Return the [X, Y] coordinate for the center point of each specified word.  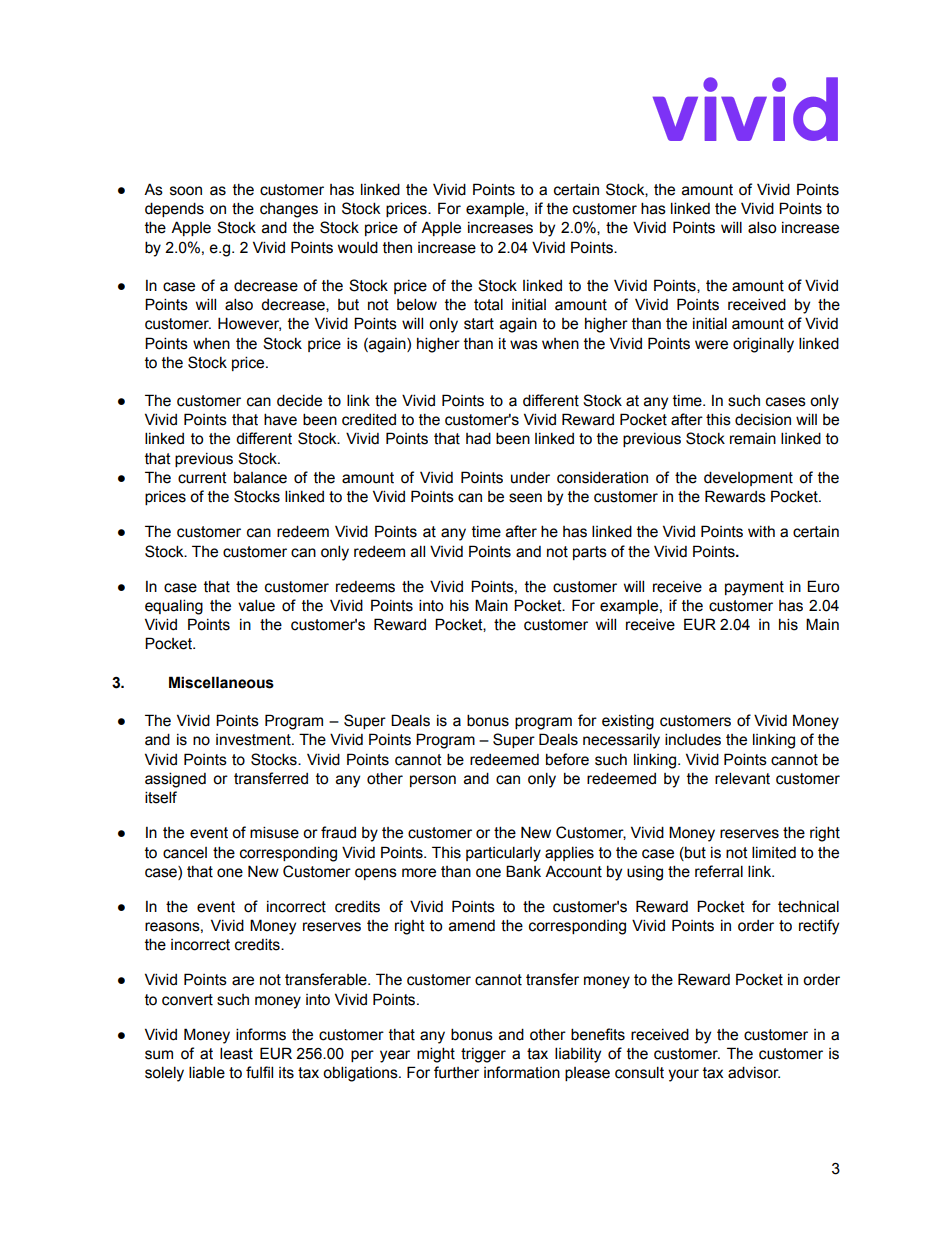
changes [289, 210]
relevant [742, 778]
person [433, 781]
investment [254, 740]
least [236, 1053]
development [748, 478]
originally [763, 345]
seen [525, 498]
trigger [483, 1055]
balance [260, 477]
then [397, 248]
